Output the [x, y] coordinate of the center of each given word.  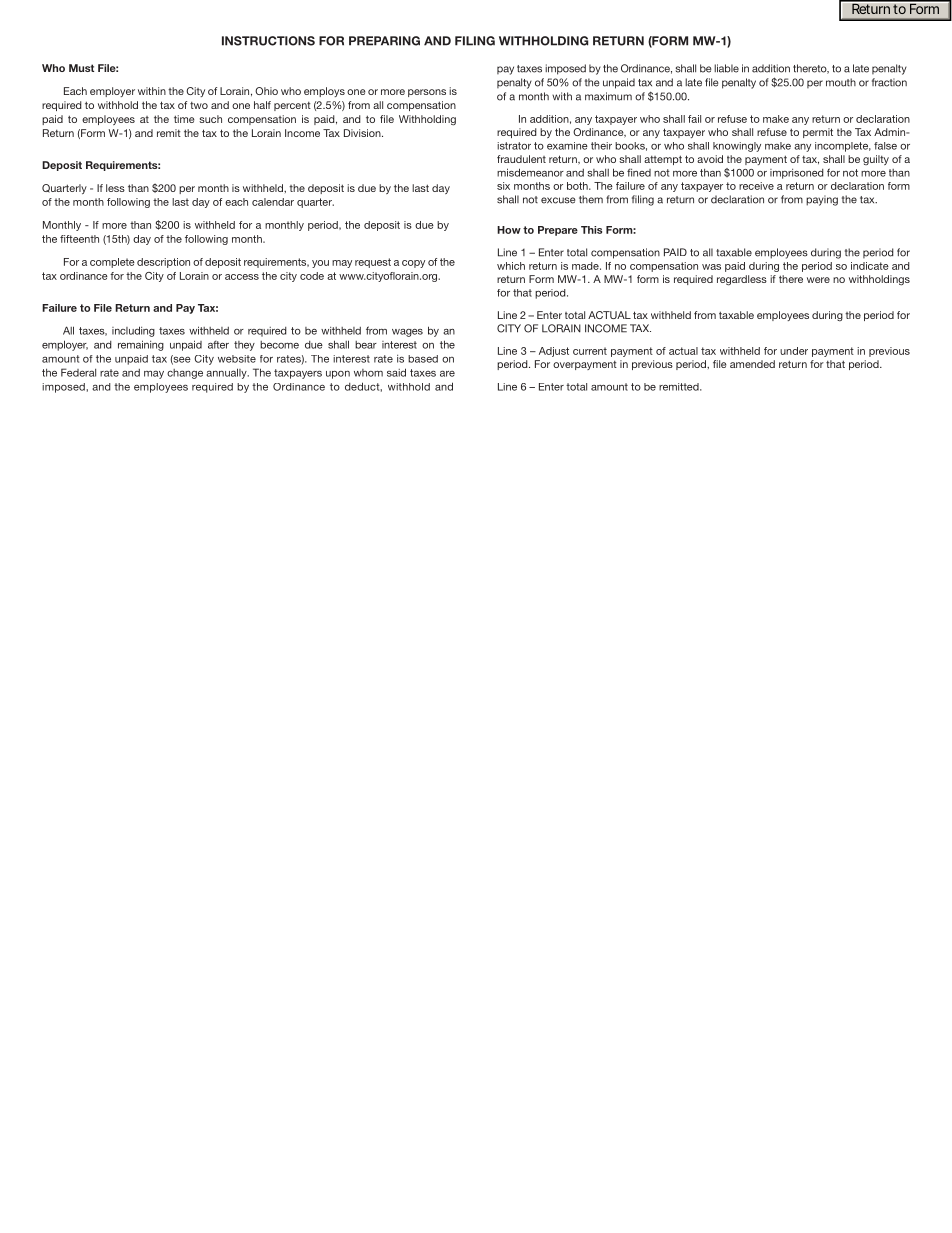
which [511, 266]
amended [752, 364]
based [423, 359]
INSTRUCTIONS [268, 41]
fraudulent [521, 159]
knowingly [737, 147]
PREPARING [384, 41]
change [185, 374]
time [184, 119]
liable [726, 68]
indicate [870, 266]
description [163, 263]
